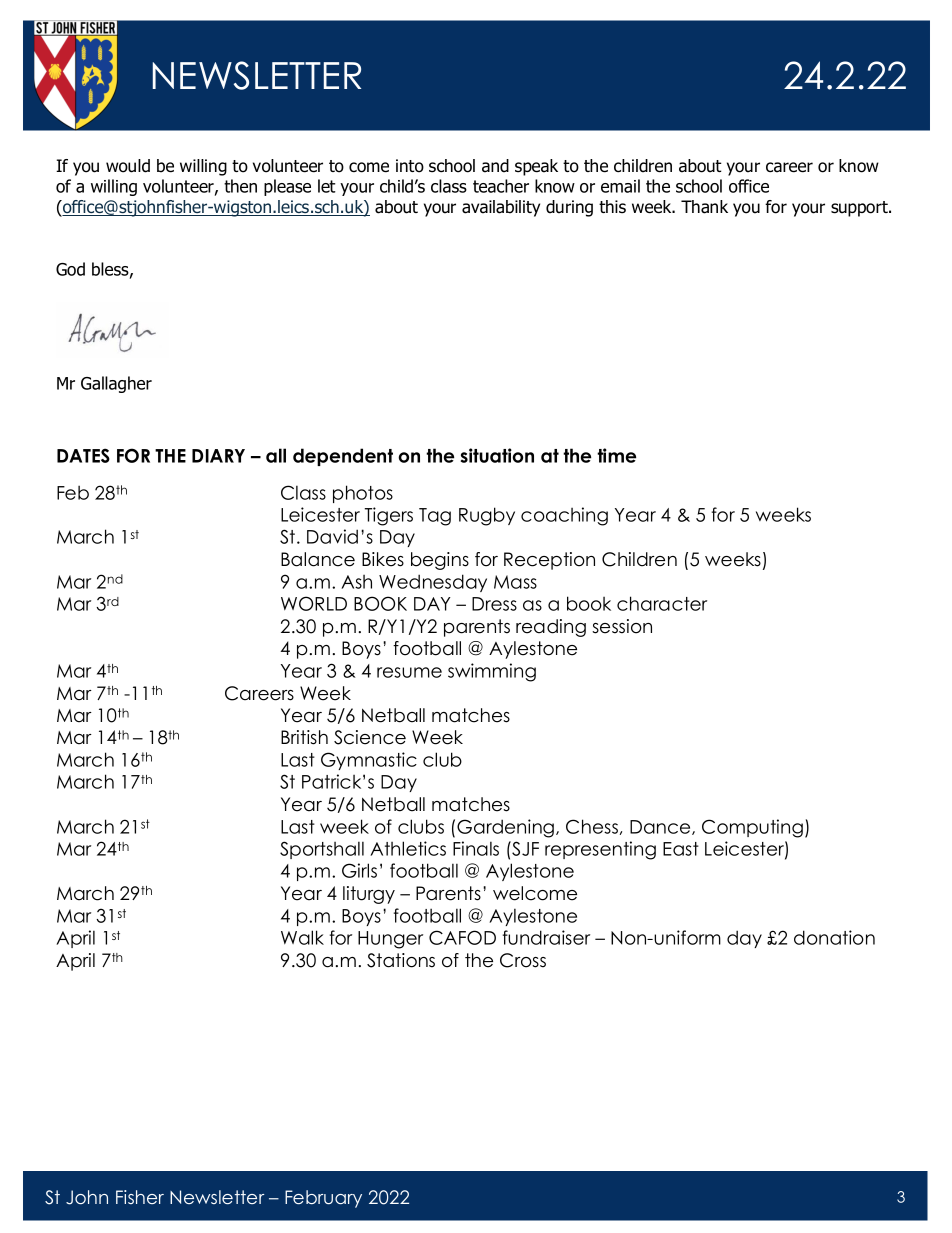 The image size is (952, 1233). Describe the element at coordinates (128, 166) in the image. I see `would` at that location.
